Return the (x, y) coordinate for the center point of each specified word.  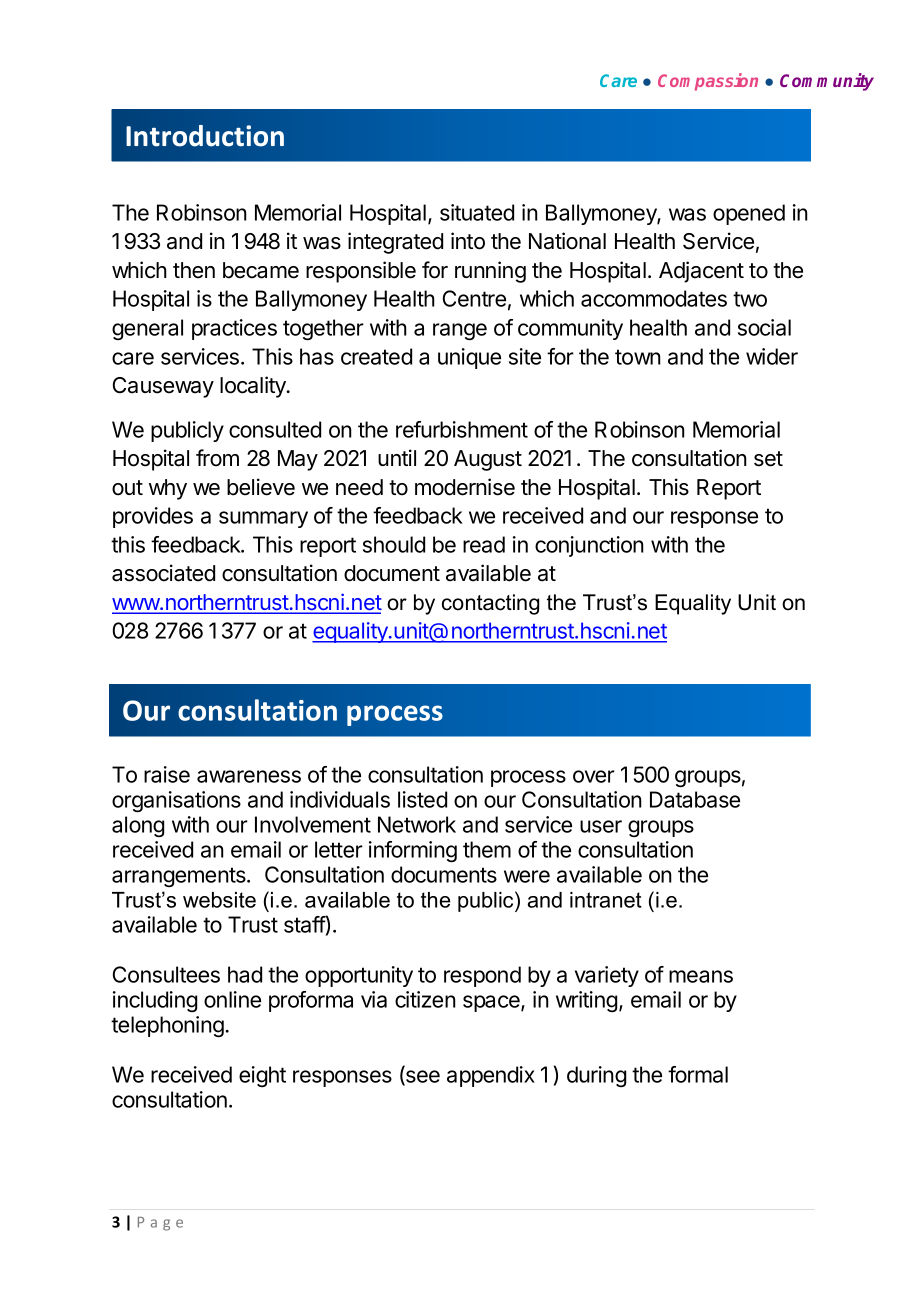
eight (262, 1076)
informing (413, 851)
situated (477, 212)
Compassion (708, 82)
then (194, 270)
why (168, 489)
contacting (490, 604)
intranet (606, 900)
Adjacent (701, 272)
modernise (465, 487)
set (768, 459)
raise (167, 774)
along (138, 826)
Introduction (205, 136)
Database (695, 799)
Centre (474, 298)
